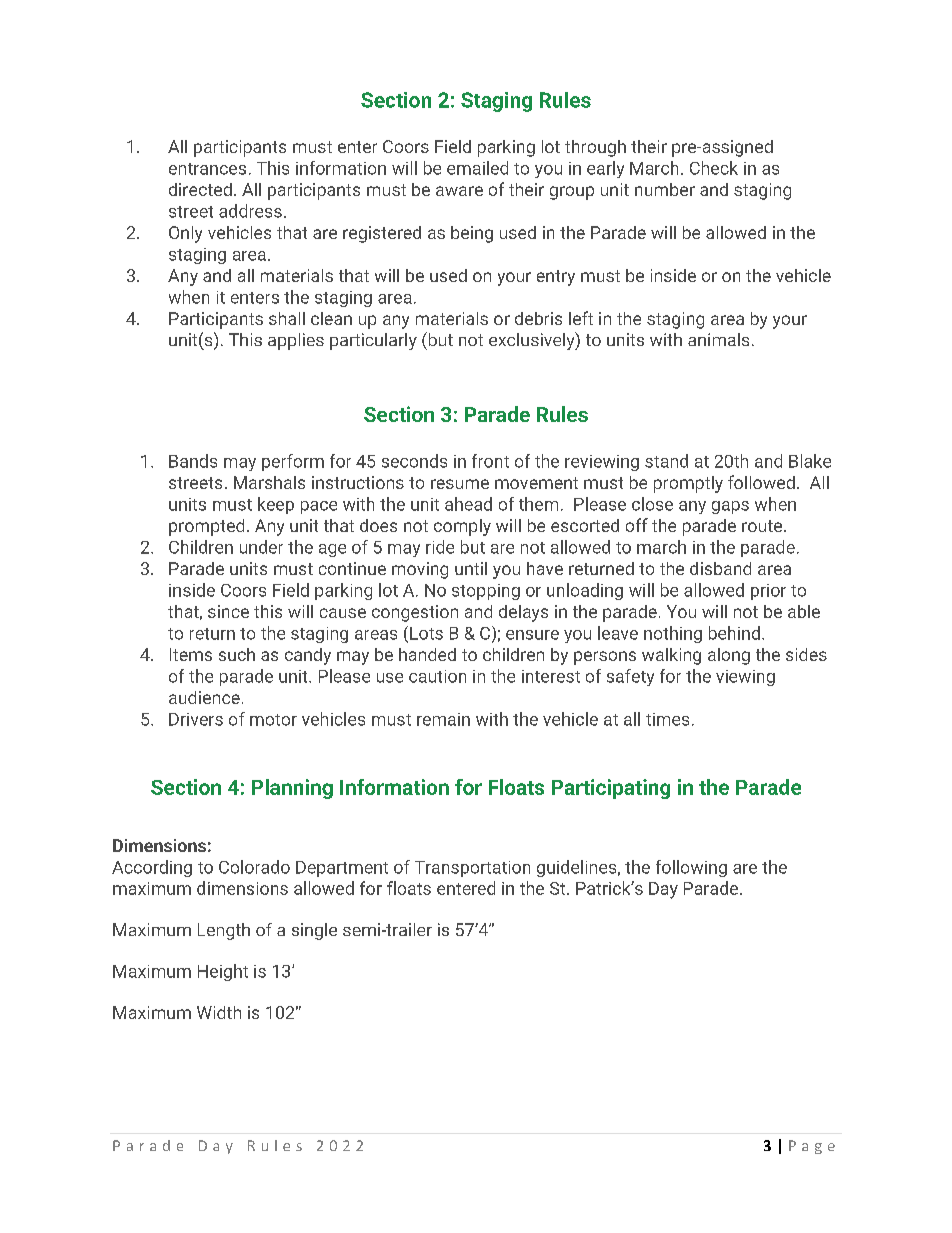 The image size is (952, 1233). What do you see at coordinates (314, 931) in the screenshot?
I see `single` at bounding box center [314, 931].
